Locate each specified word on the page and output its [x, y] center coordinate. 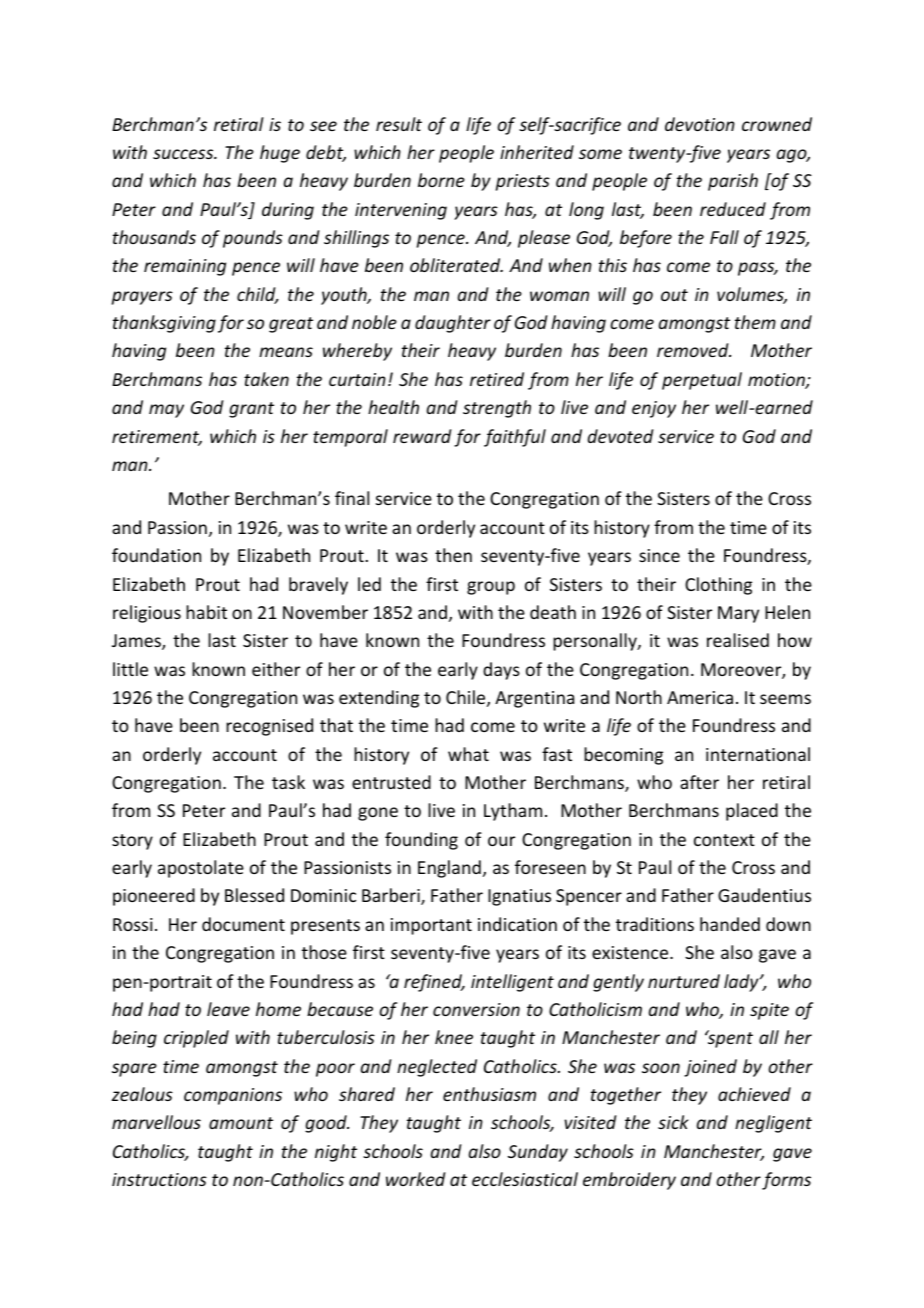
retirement [157, 438]
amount [241, 1123]
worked [415, 1179]
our [501, 841]
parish [733, 182]
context [724, 840]
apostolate [201, 869]
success [184, 154]
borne [441, 180]
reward [422, 436]
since [659, 555]
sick [673, 1122]
